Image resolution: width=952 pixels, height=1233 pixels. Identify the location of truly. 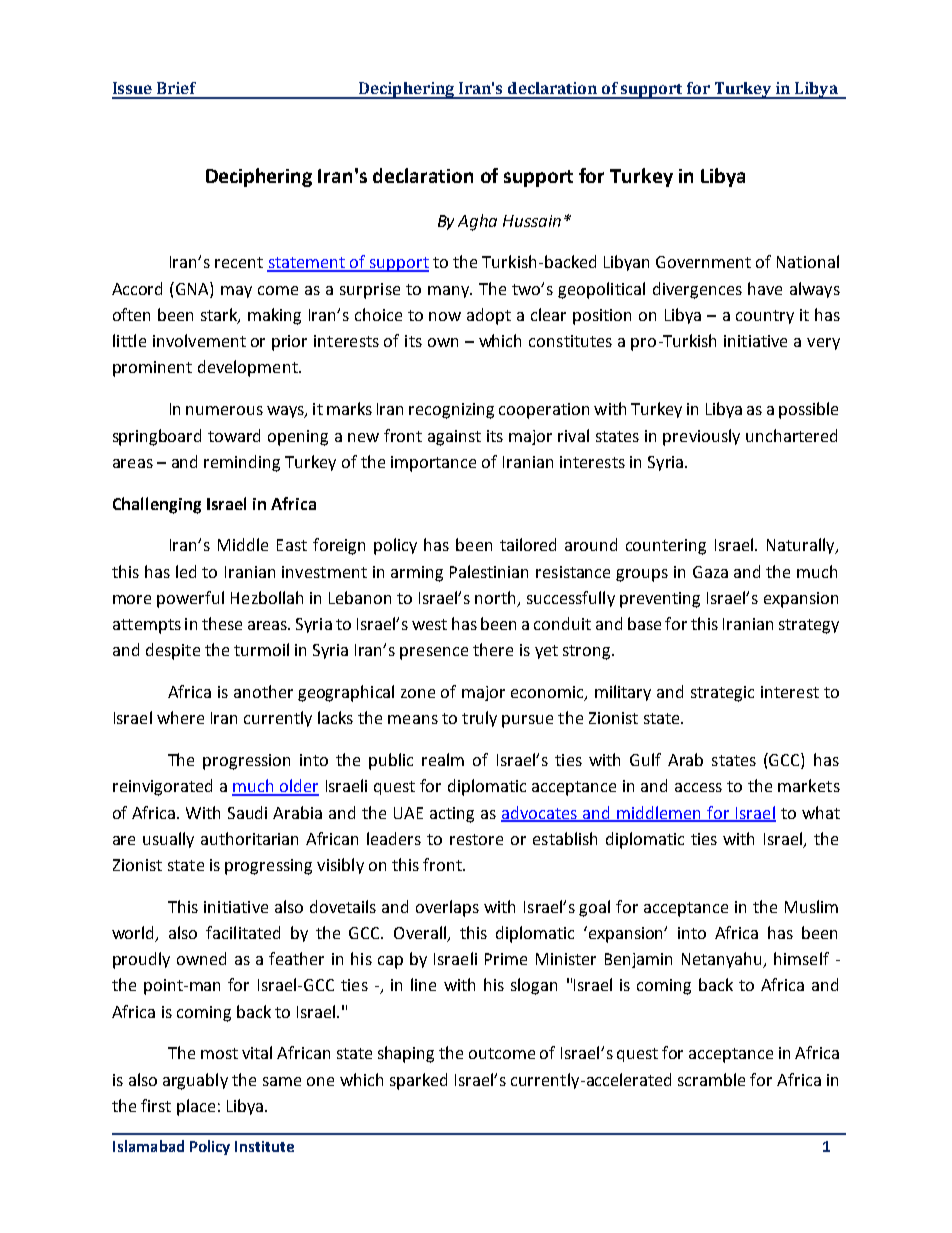
(479, 719).
